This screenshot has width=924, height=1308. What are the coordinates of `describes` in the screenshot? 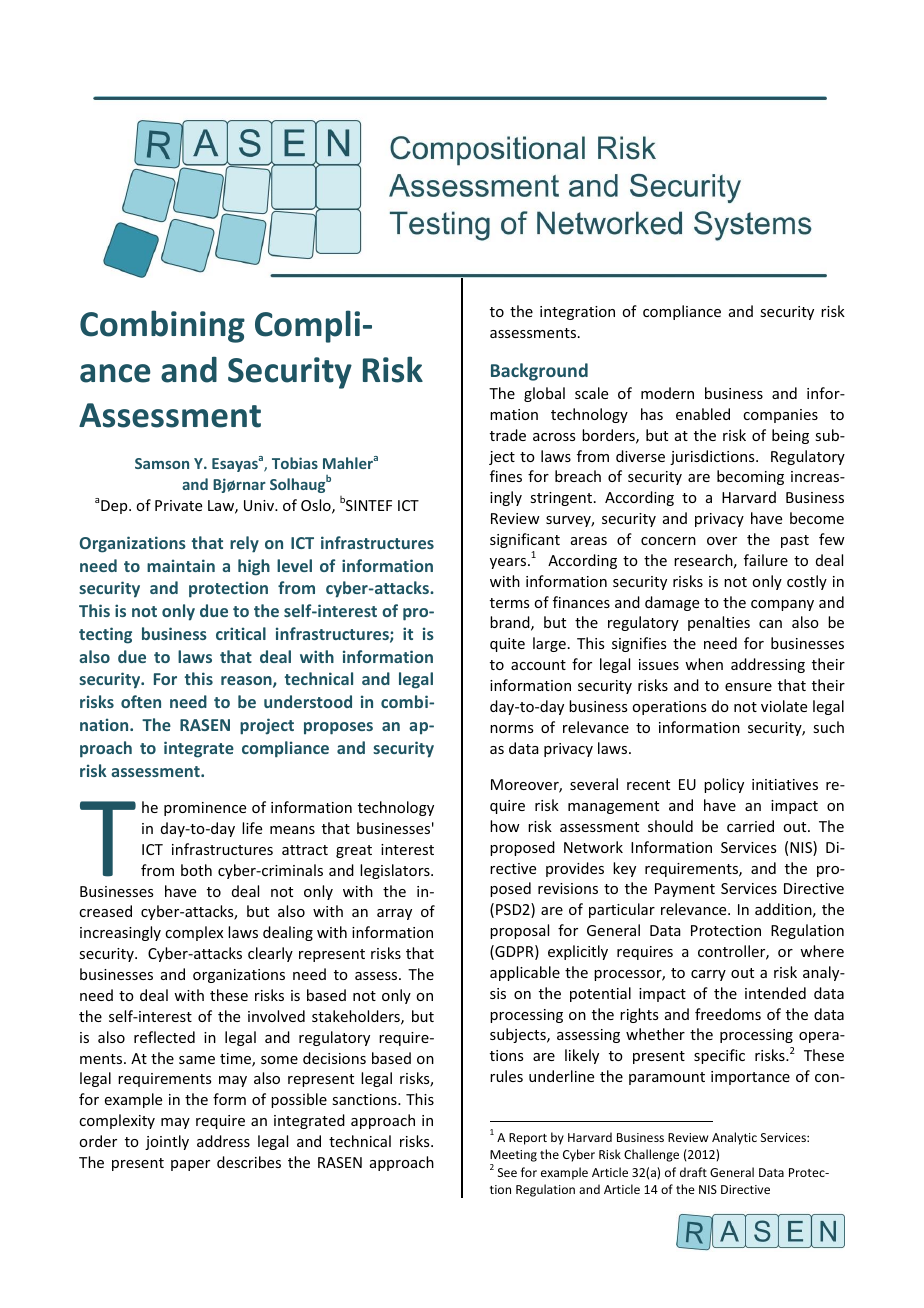 It's located at (249, 1162).
